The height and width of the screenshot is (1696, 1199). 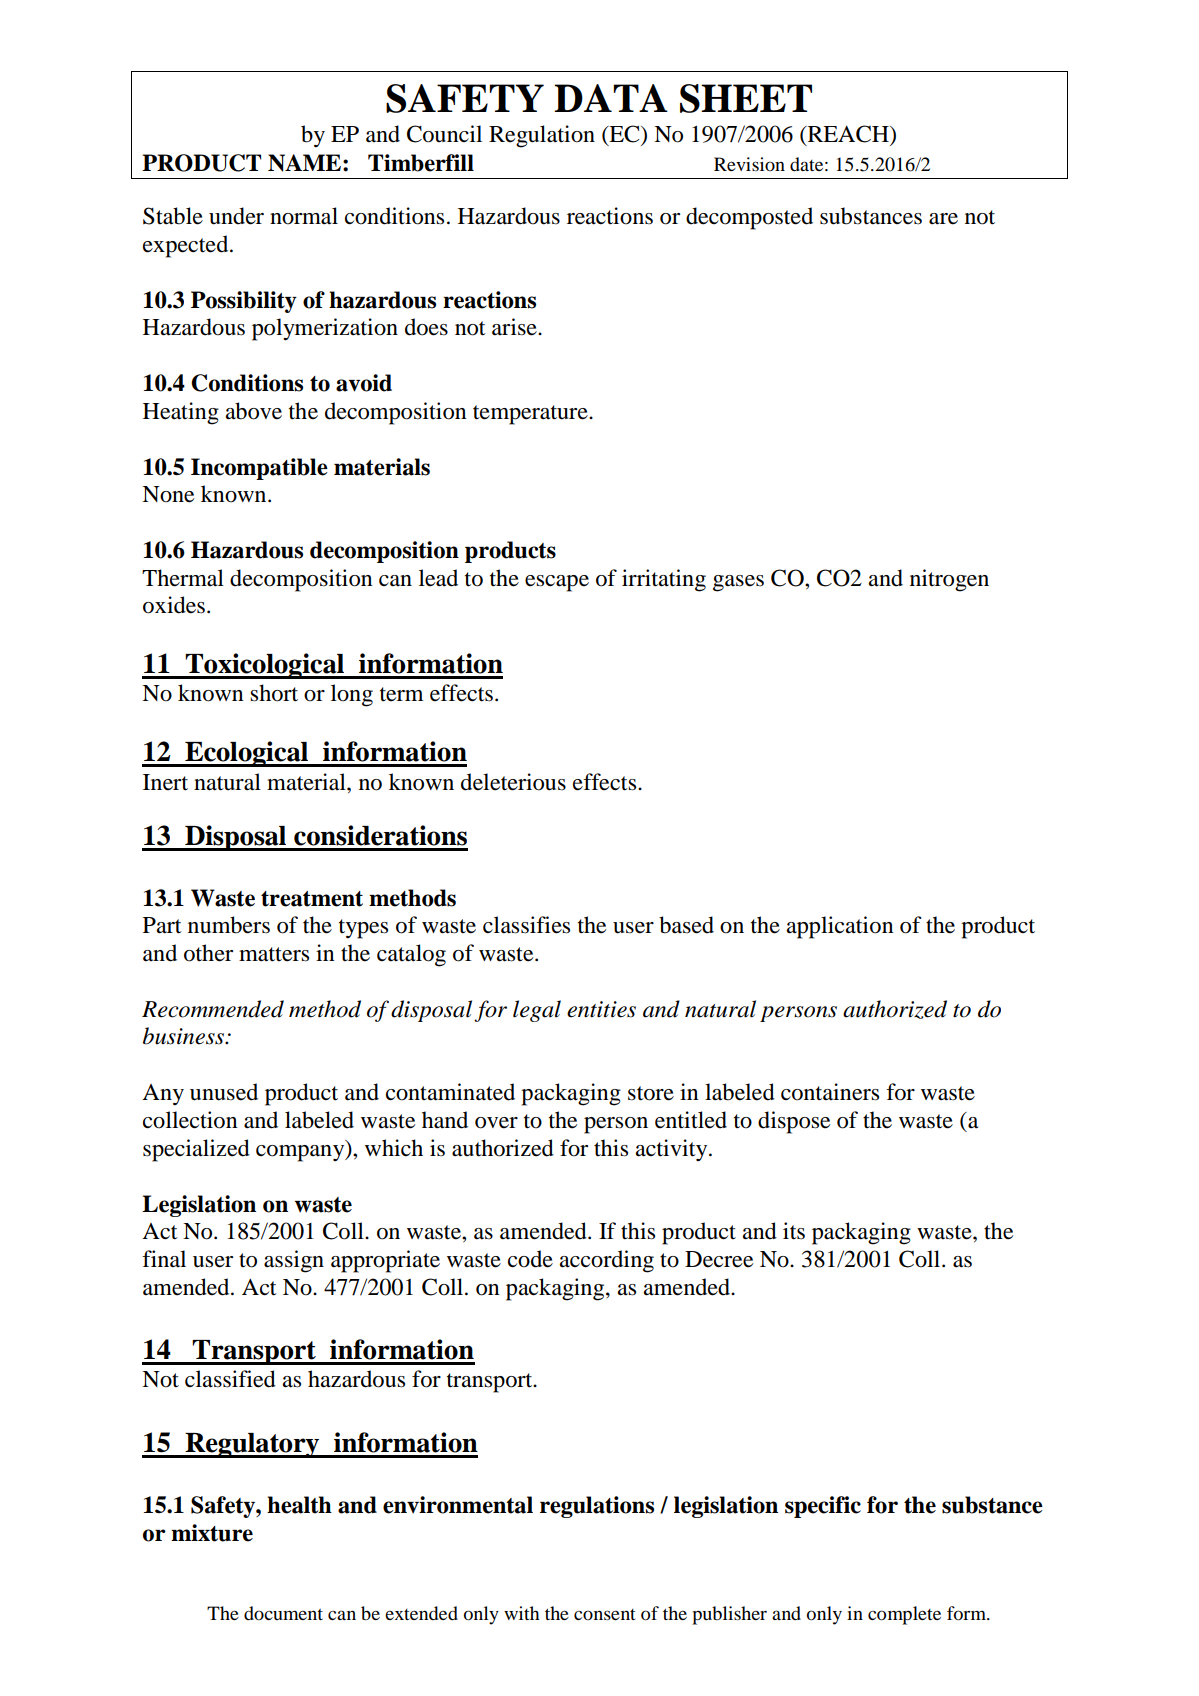 What do you see at coordinates (557, 583) in the screenshot?
I see `escape` at bounding box center [557, 583].
